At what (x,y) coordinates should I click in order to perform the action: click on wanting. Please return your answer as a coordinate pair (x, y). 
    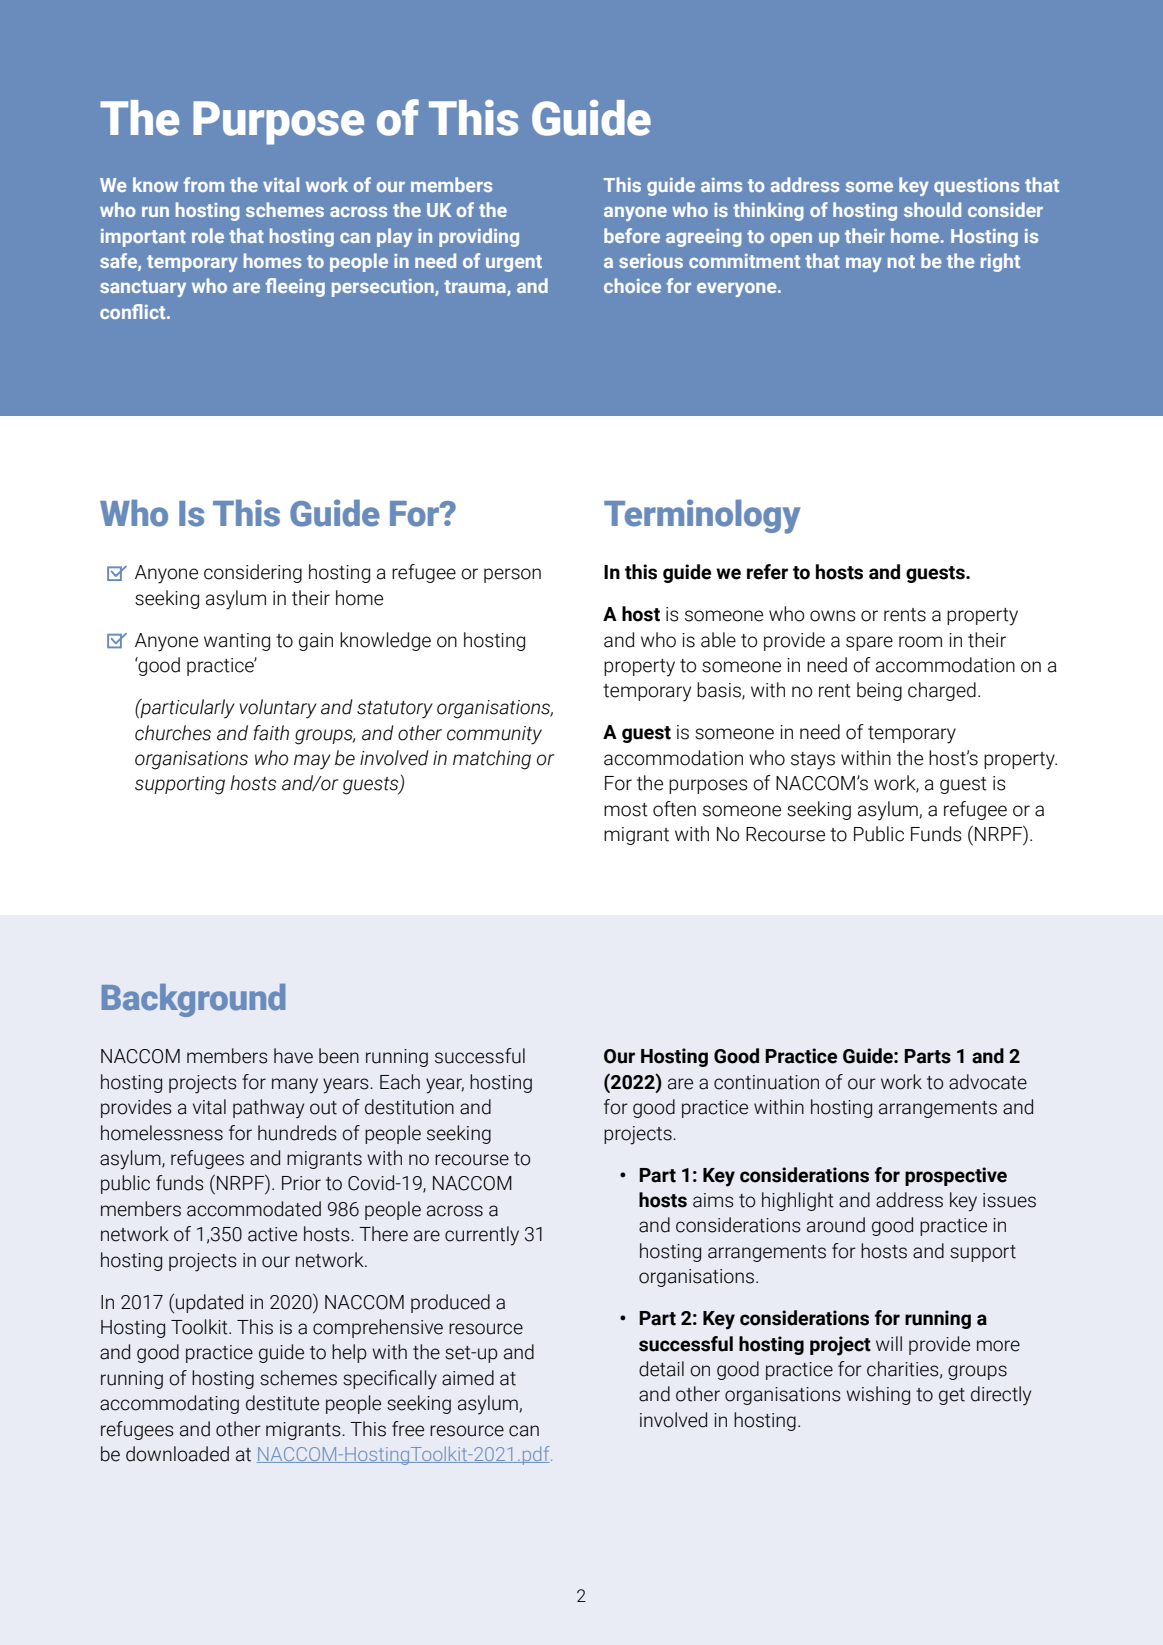
    Looking at the image, I should click on (237, 642).
